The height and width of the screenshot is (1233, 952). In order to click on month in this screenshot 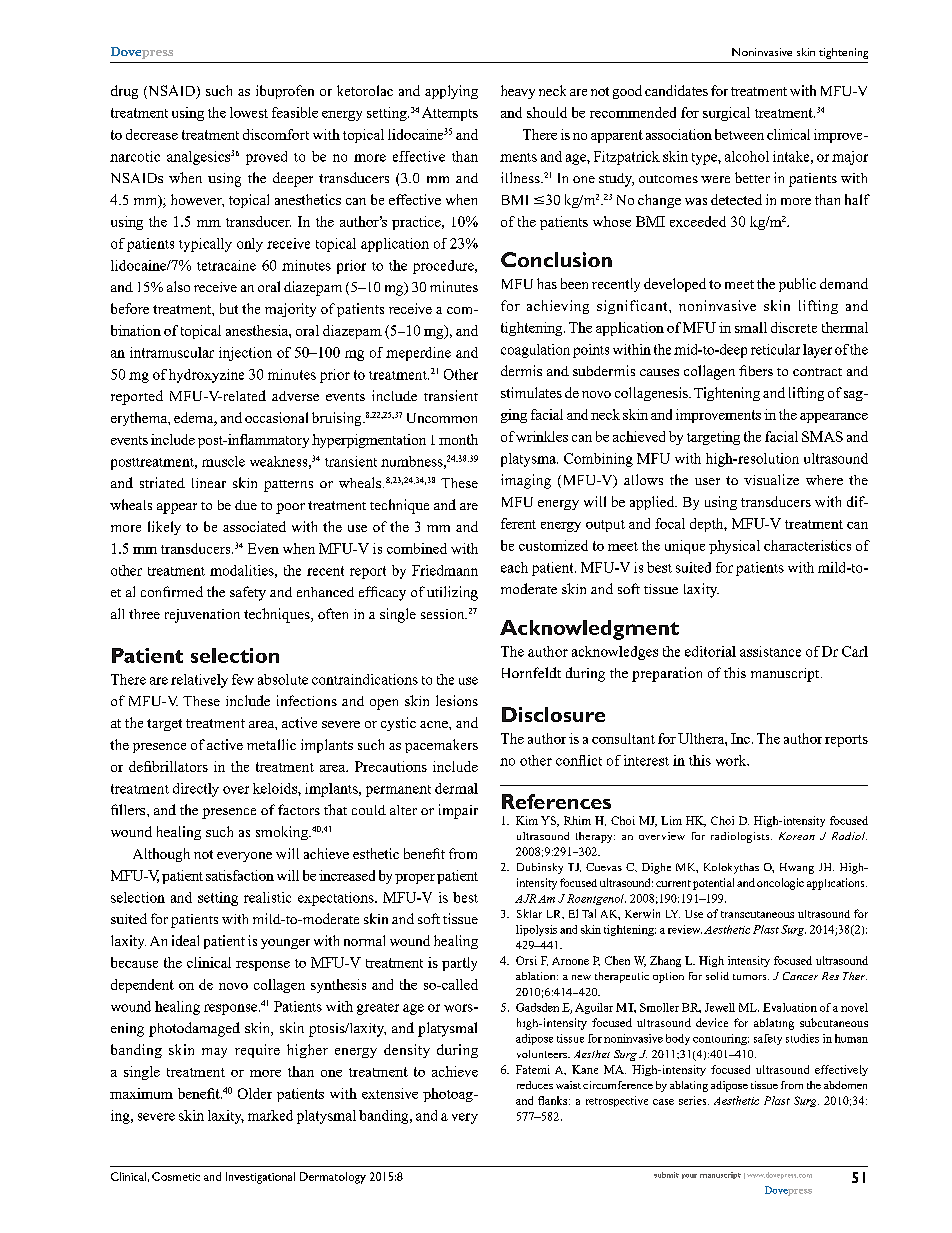, I will do `click(458, 439)`.
